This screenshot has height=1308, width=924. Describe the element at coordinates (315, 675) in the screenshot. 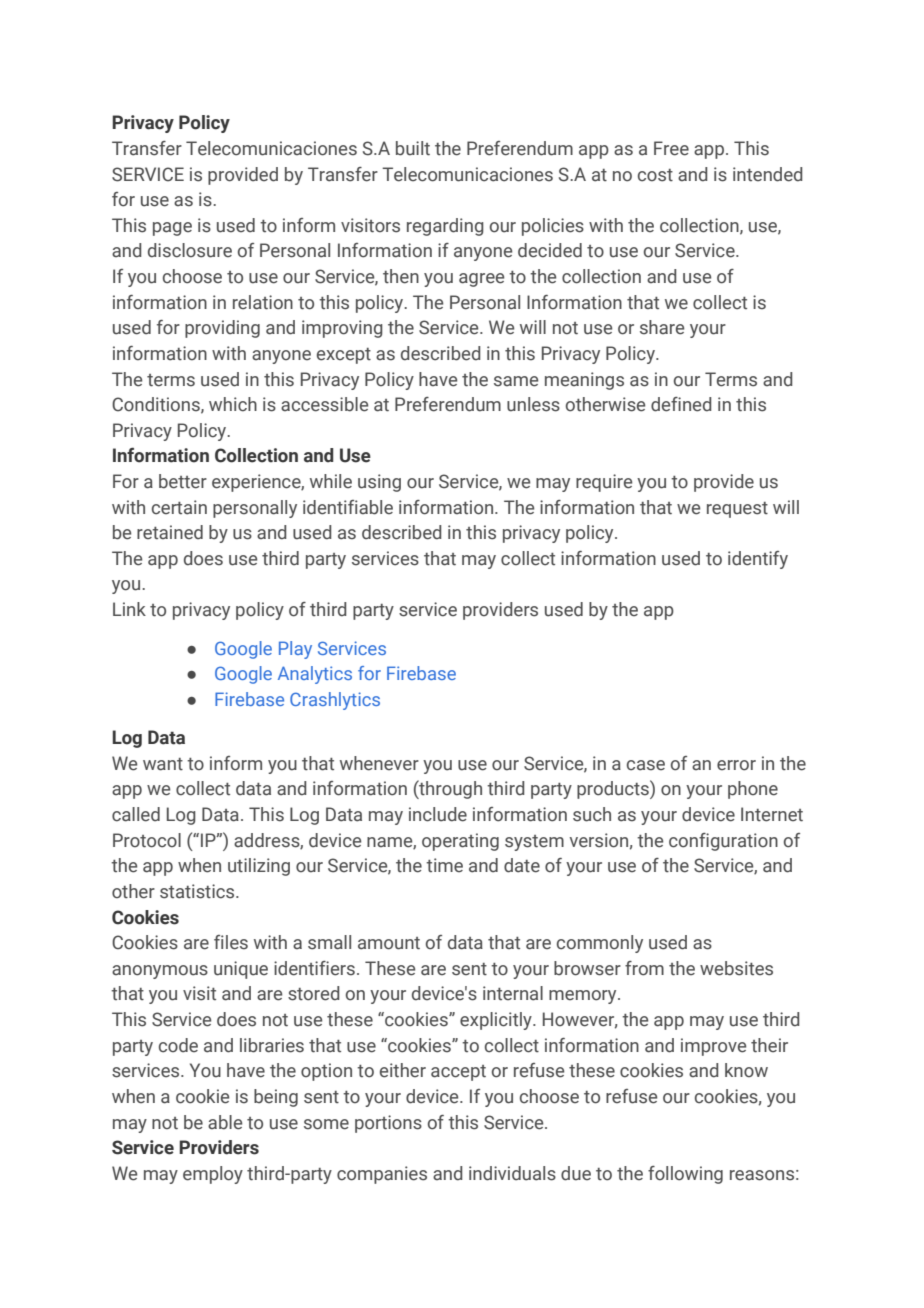

I see `Analytics` at that location.
